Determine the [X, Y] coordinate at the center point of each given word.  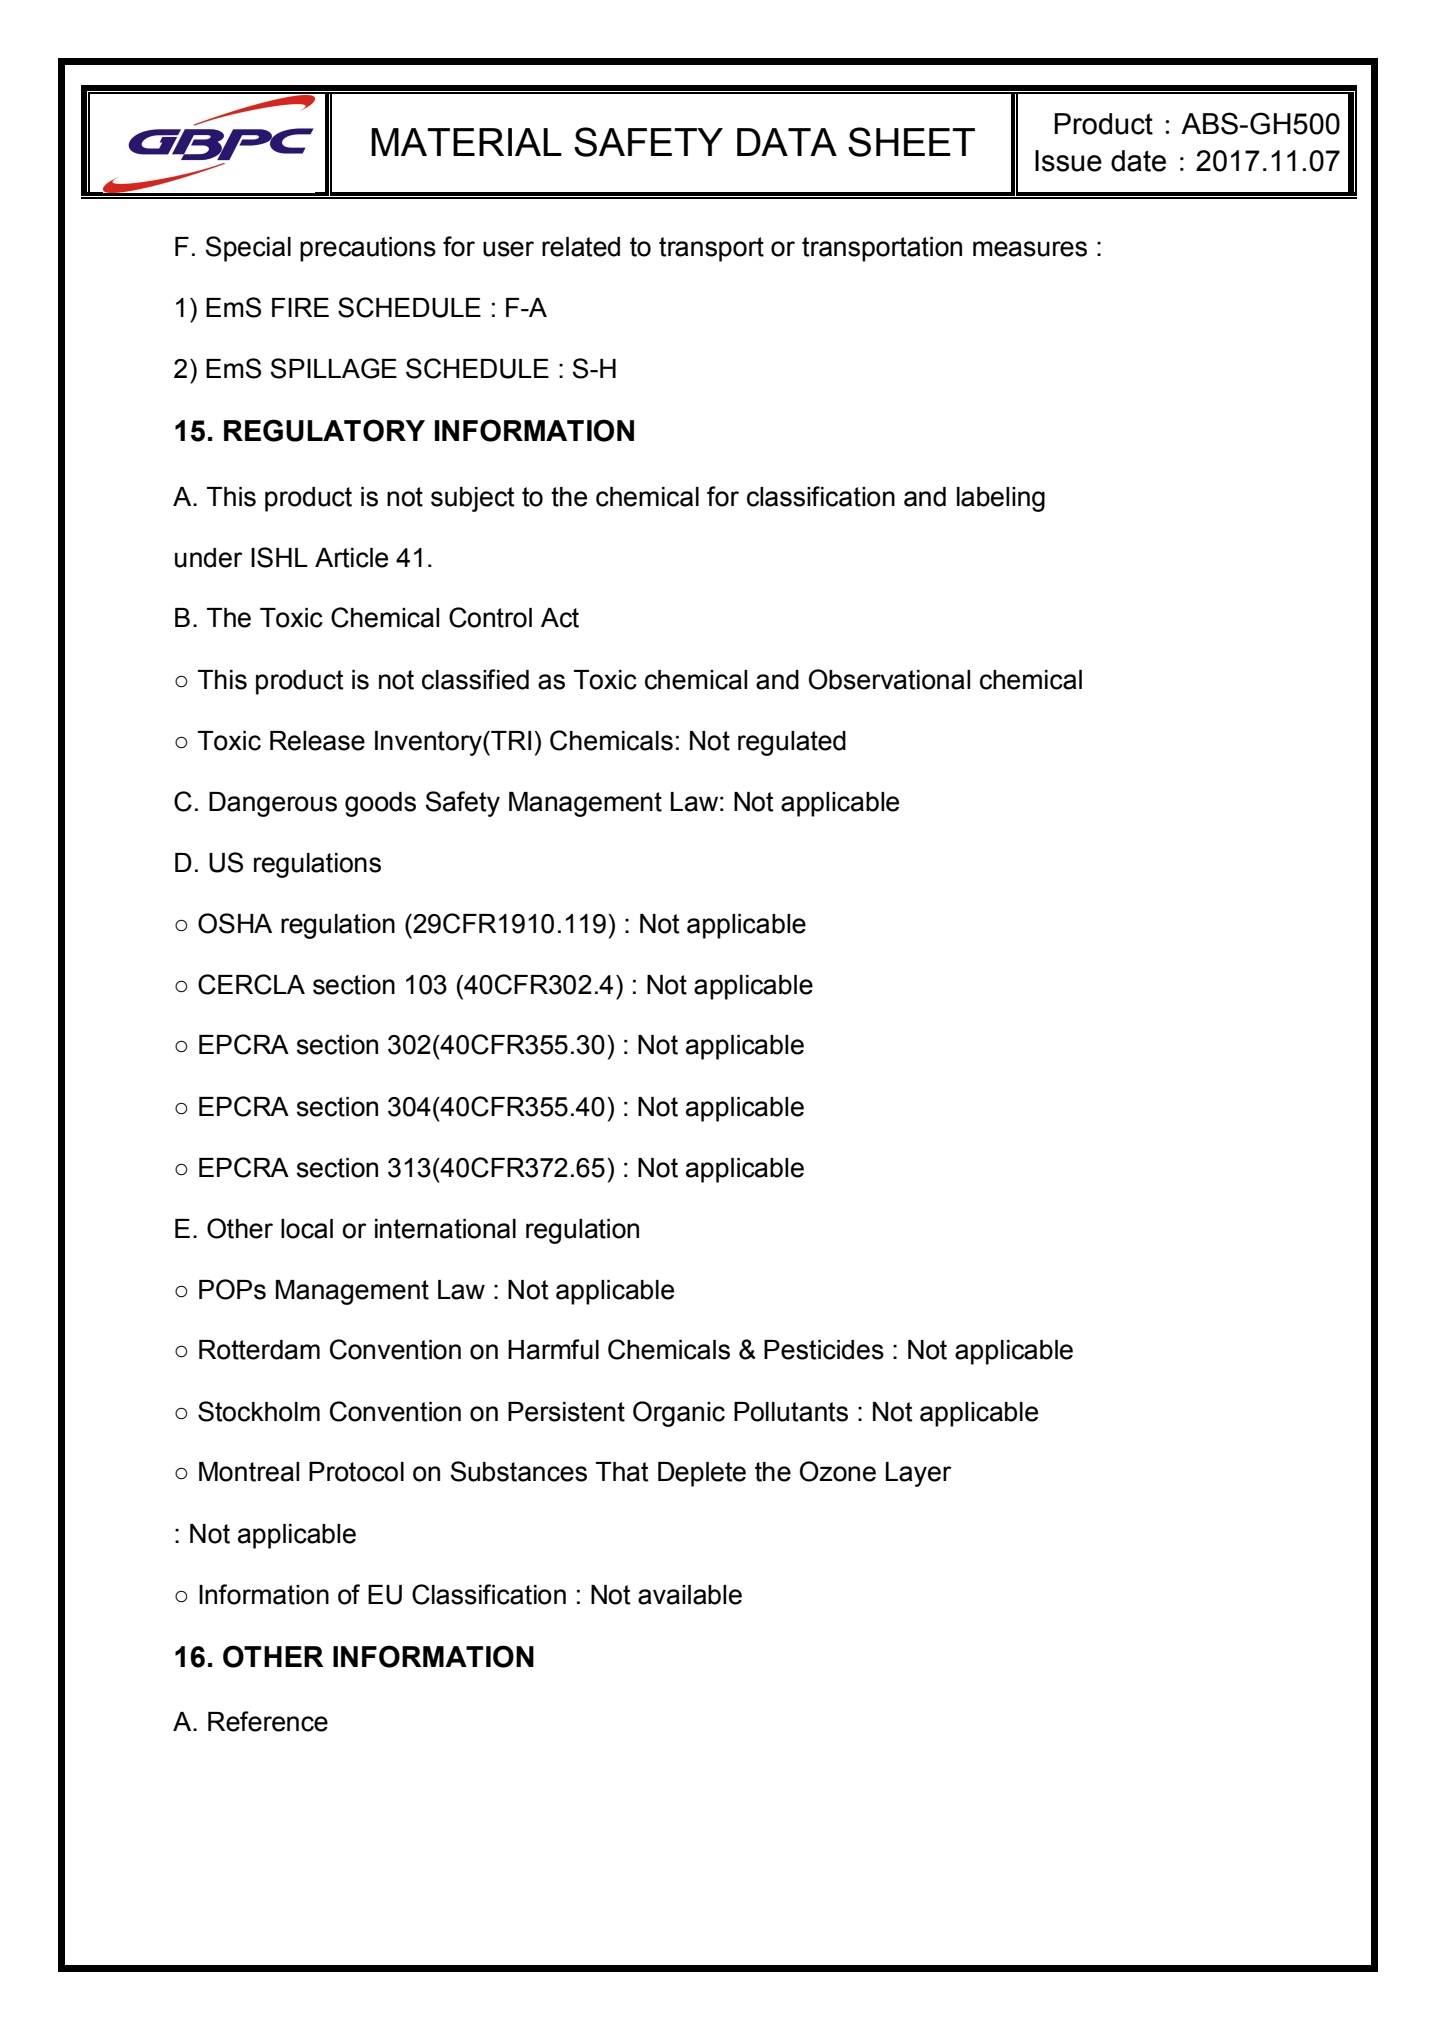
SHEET [911, 142]
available [690, 1595]
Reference [268, 1721]
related [581, 247]
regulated [792, 743]
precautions [368, 249]
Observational [889, 679]
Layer [919, 1474]
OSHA [235, 923]
